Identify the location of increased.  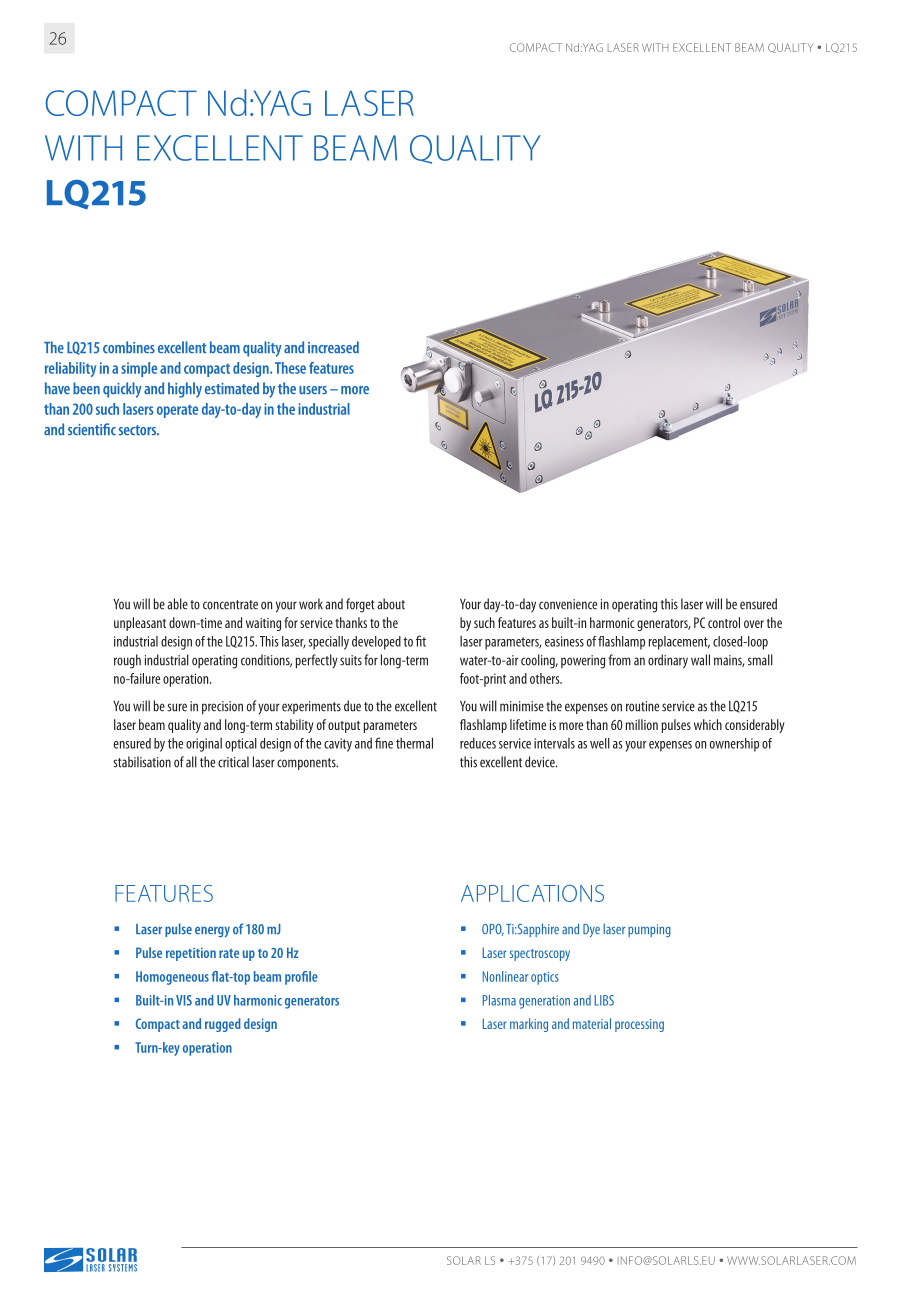
(333, 347).
